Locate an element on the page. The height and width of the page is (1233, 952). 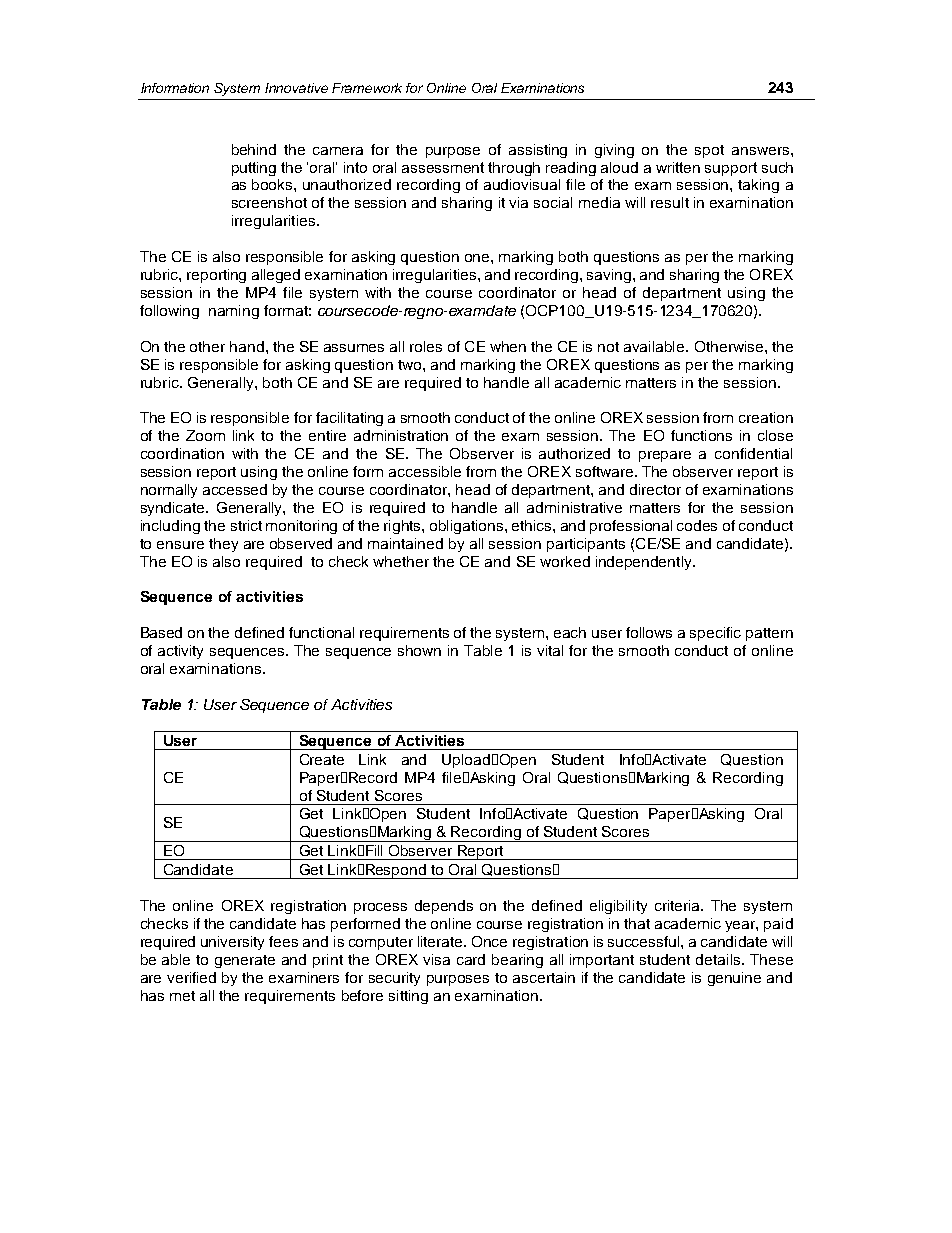
functions is located at coordinates (701, 435).
